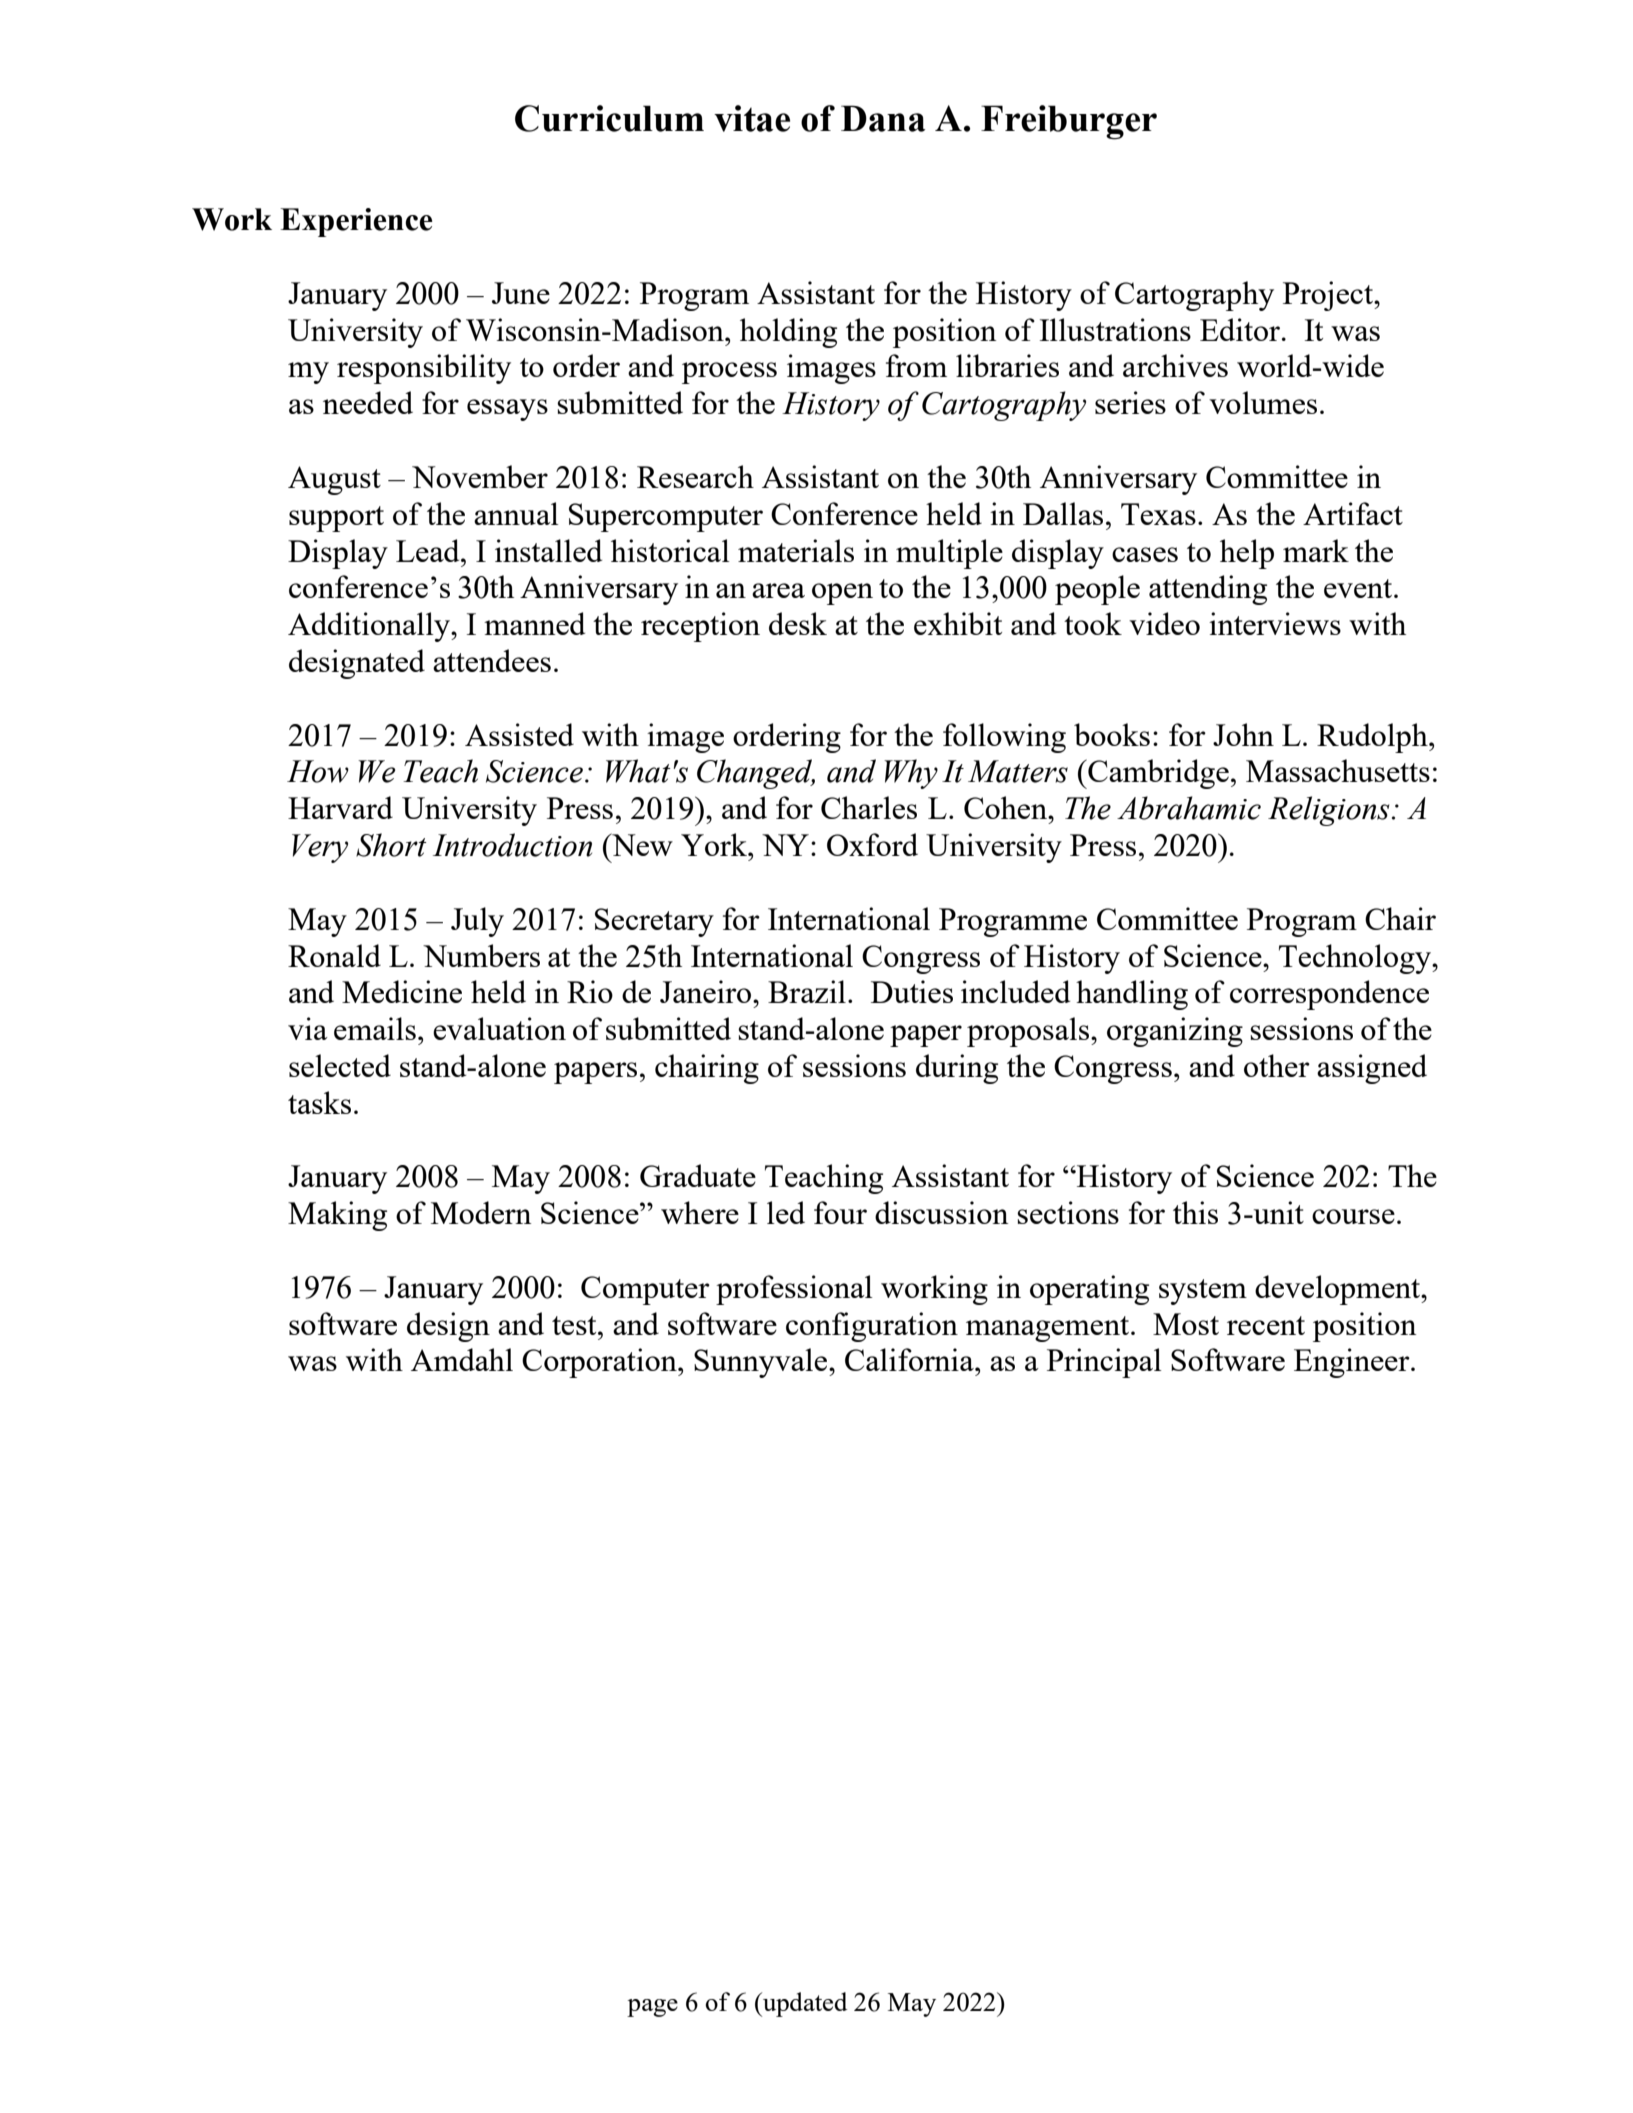  What do you see at coordinates (600, 1363) in the image?
I see `Corporation` at bounding box center [600, 1363].
